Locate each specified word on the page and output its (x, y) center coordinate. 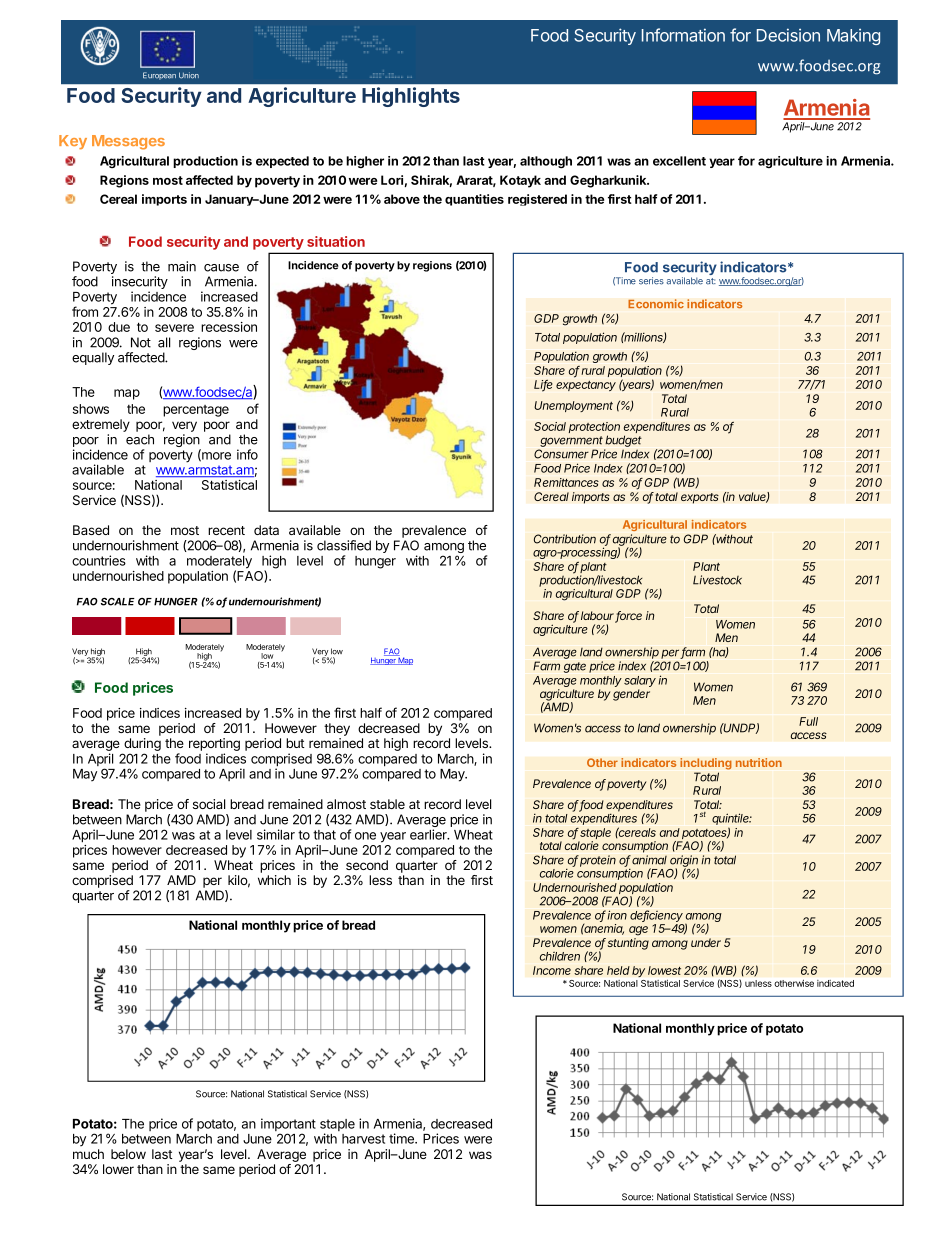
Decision (788, 35)
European (159, 76)
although (546, 162)
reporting (214, 746)
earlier (429, 834)
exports (700, 498)
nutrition (758, 762)
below (128, 1154)
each (140, 439)
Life (543, 386)
